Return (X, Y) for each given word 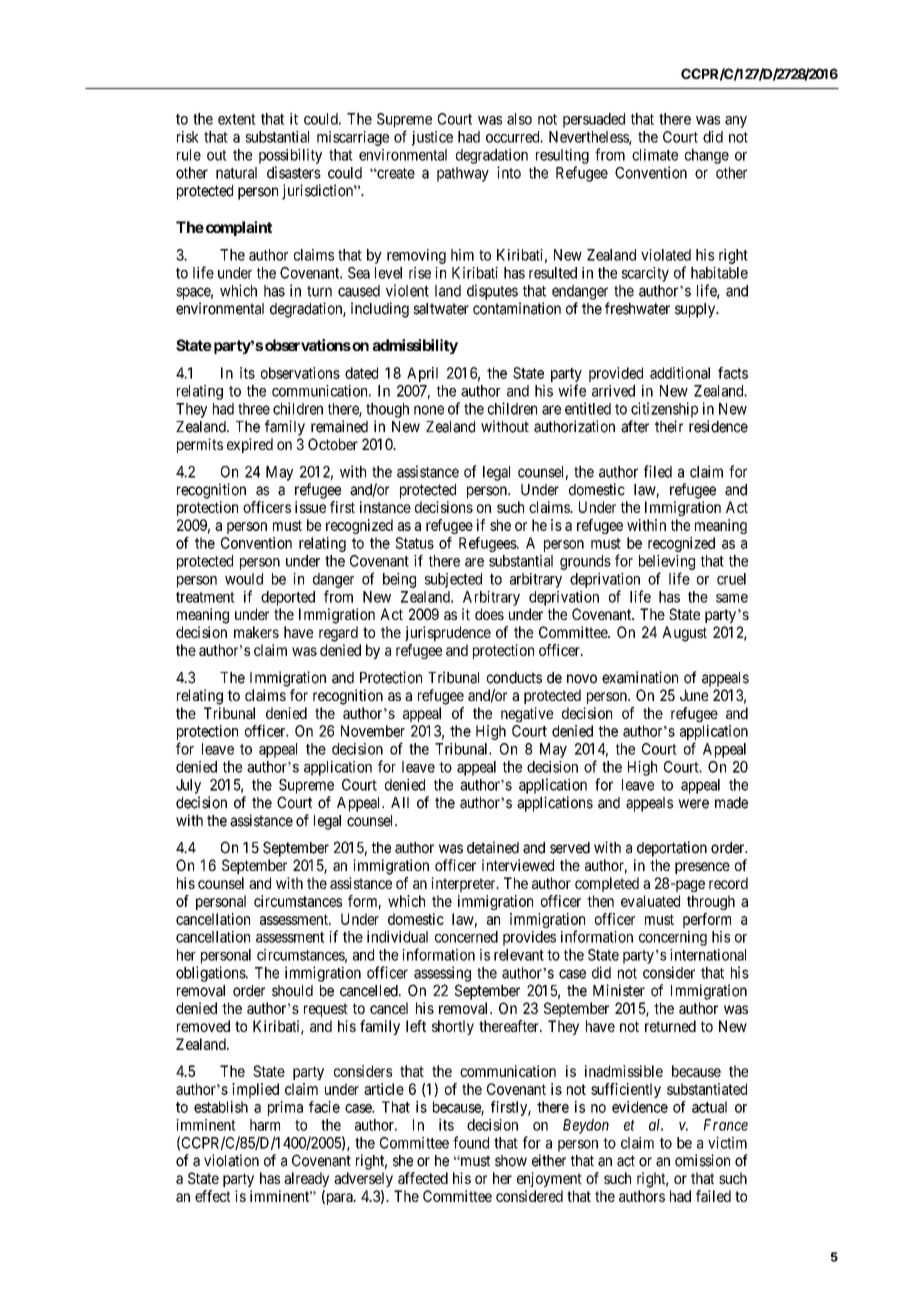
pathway (463, 174)
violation (231, 1160)
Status (415, 543)
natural (236, 173)
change (707, 156)
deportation (672, 849)
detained (493, 847)
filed (658, 471)
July (188, 786)
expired (250, 445)
